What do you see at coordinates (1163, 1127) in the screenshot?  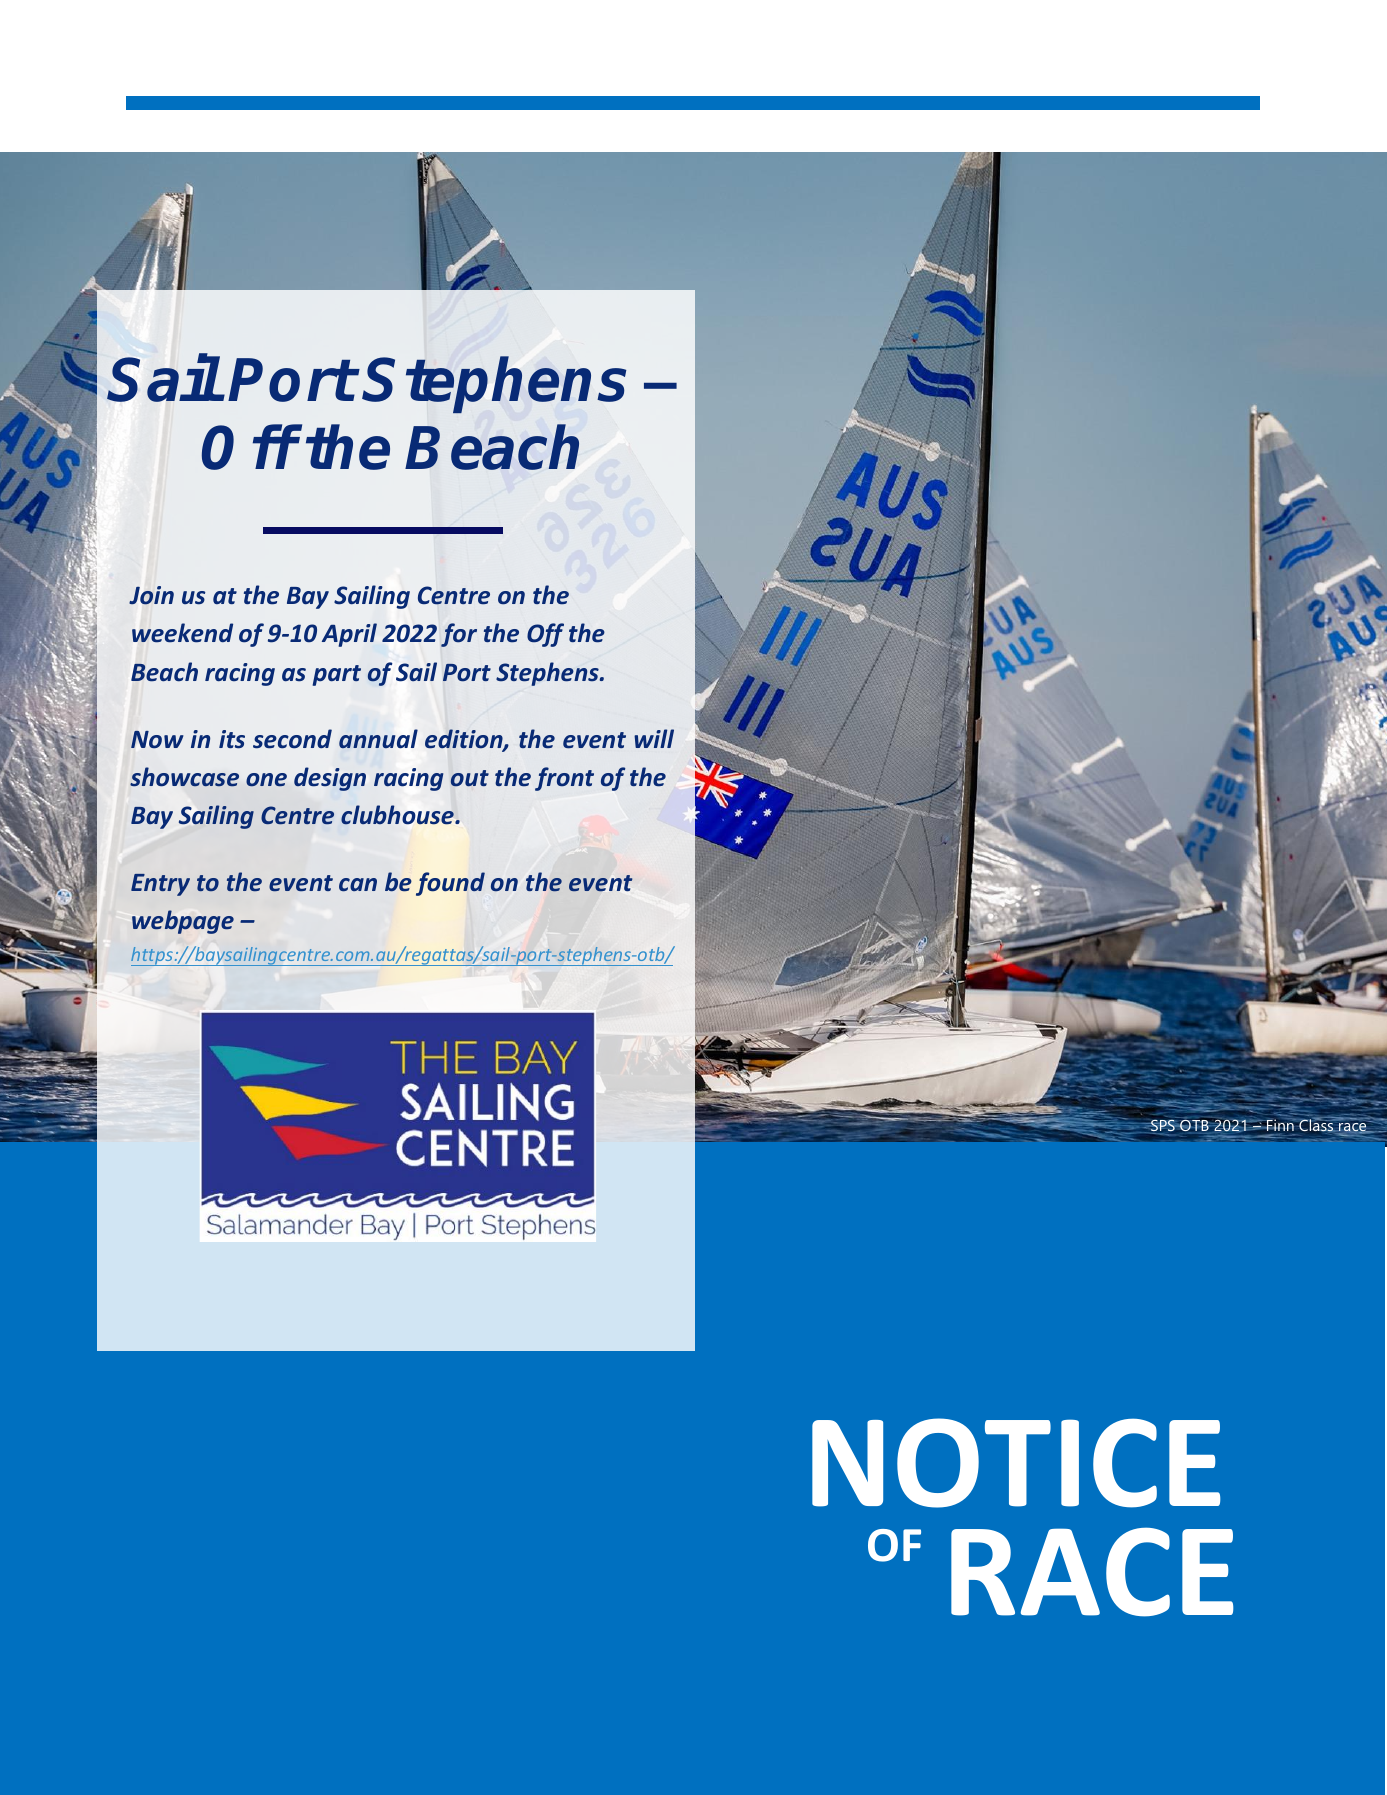 I see `SPS` at bounding box center [1163, 1127].
